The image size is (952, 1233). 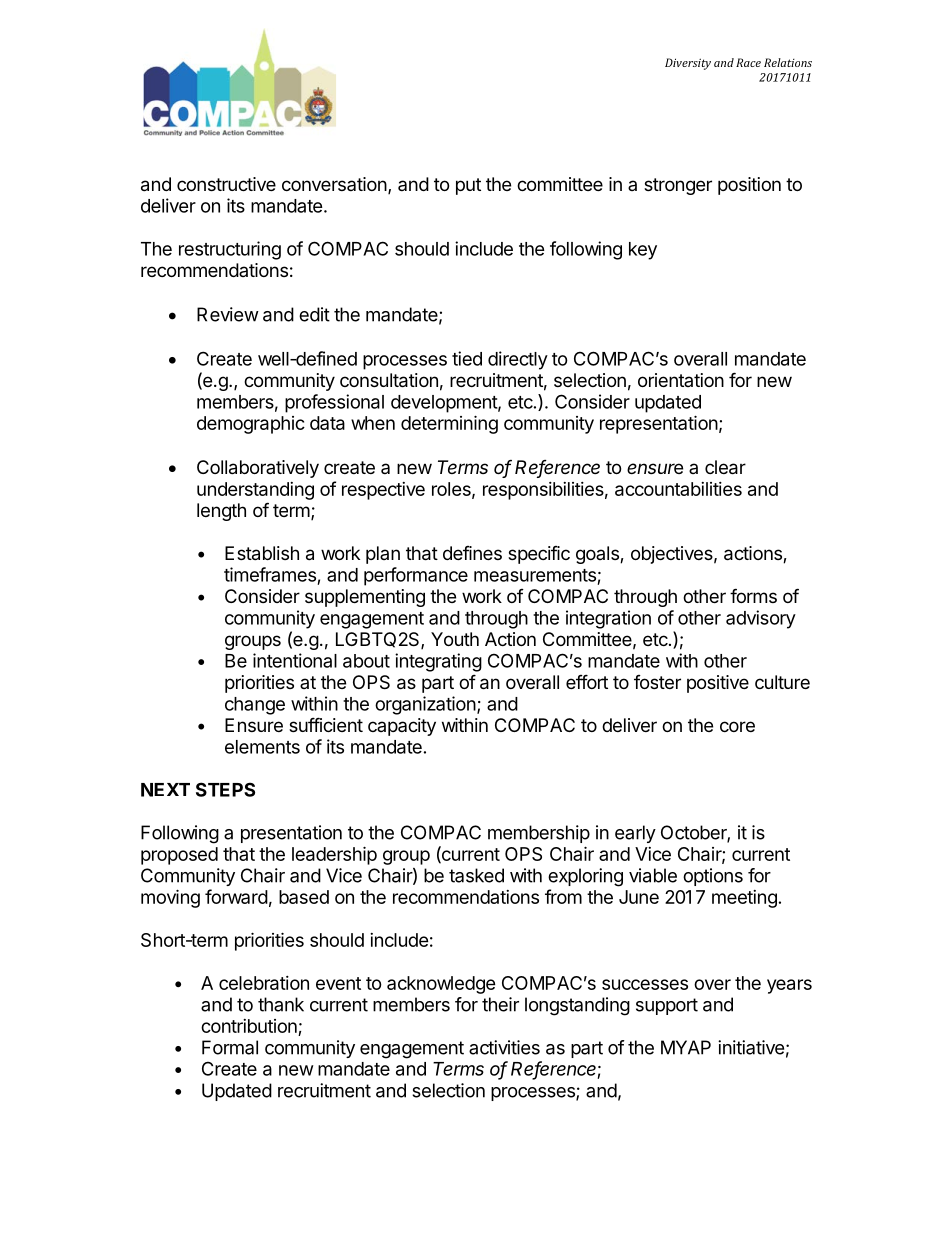 I want to click on Establish, so click(x=262, y=553).
